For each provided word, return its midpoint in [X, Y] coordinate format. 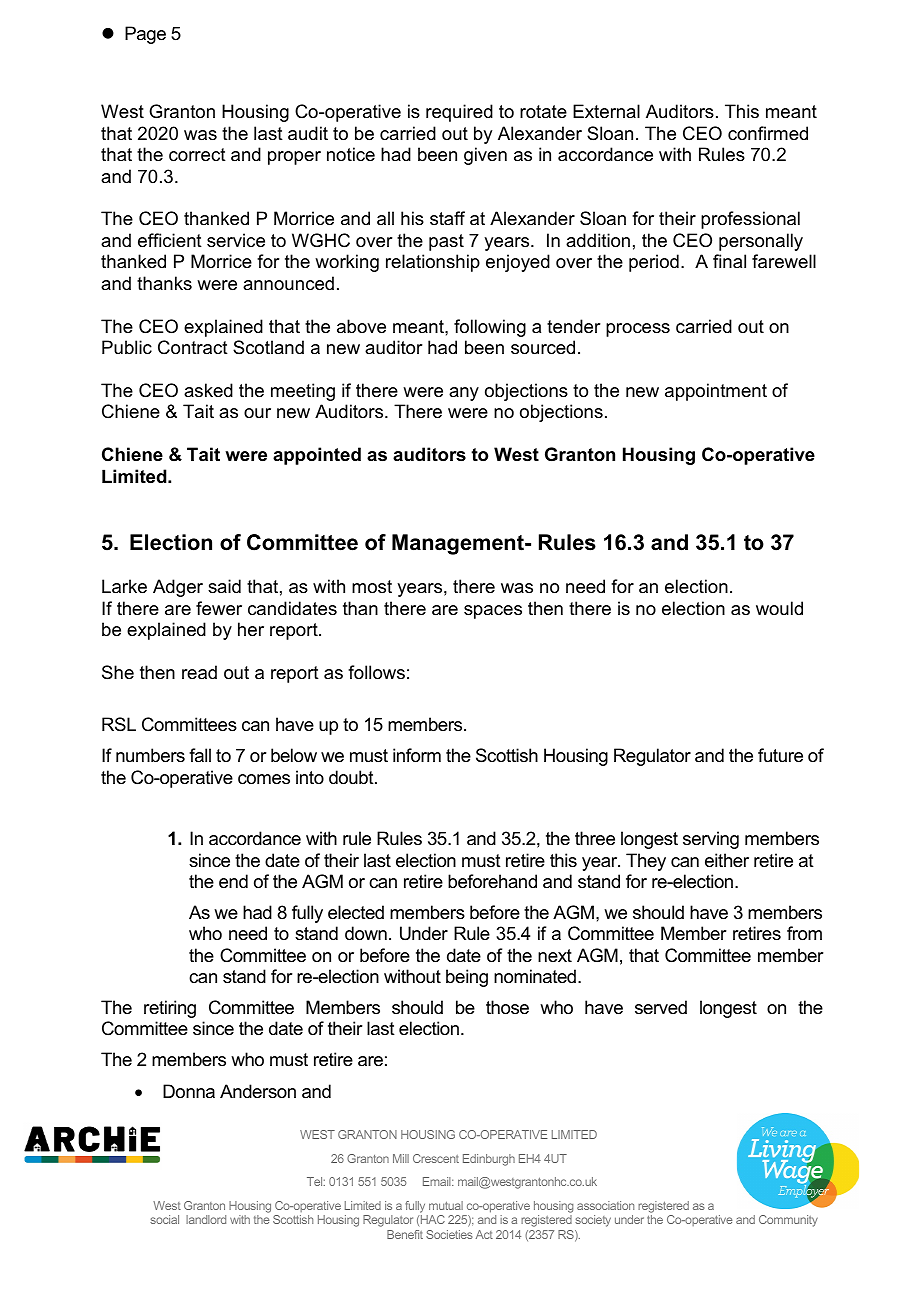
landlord [206, 1219]
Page [145, 35]
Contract [193, 347]
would [779, 608]
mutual [446, 1205]
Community [788, 1221]
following [490, 328]
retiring [170, 1009]
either [727, 860]
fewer [219, 608]
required [459, 113]
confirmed [768, 133]
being [467, 978]
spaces [493, 612]
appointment [716, 392]
